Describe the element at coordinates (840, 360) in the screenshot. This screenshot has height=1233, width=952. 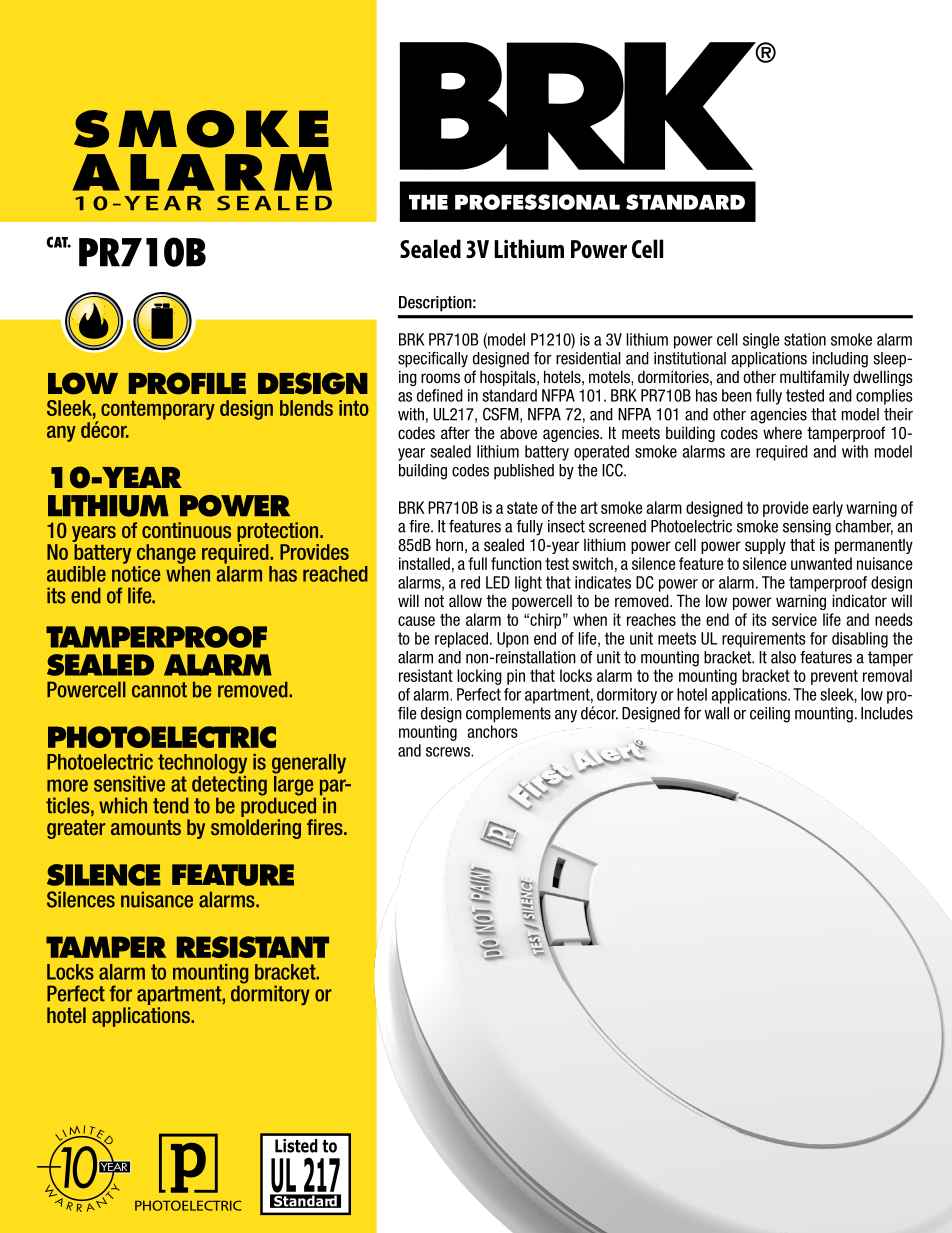
I see `including` at that location.
